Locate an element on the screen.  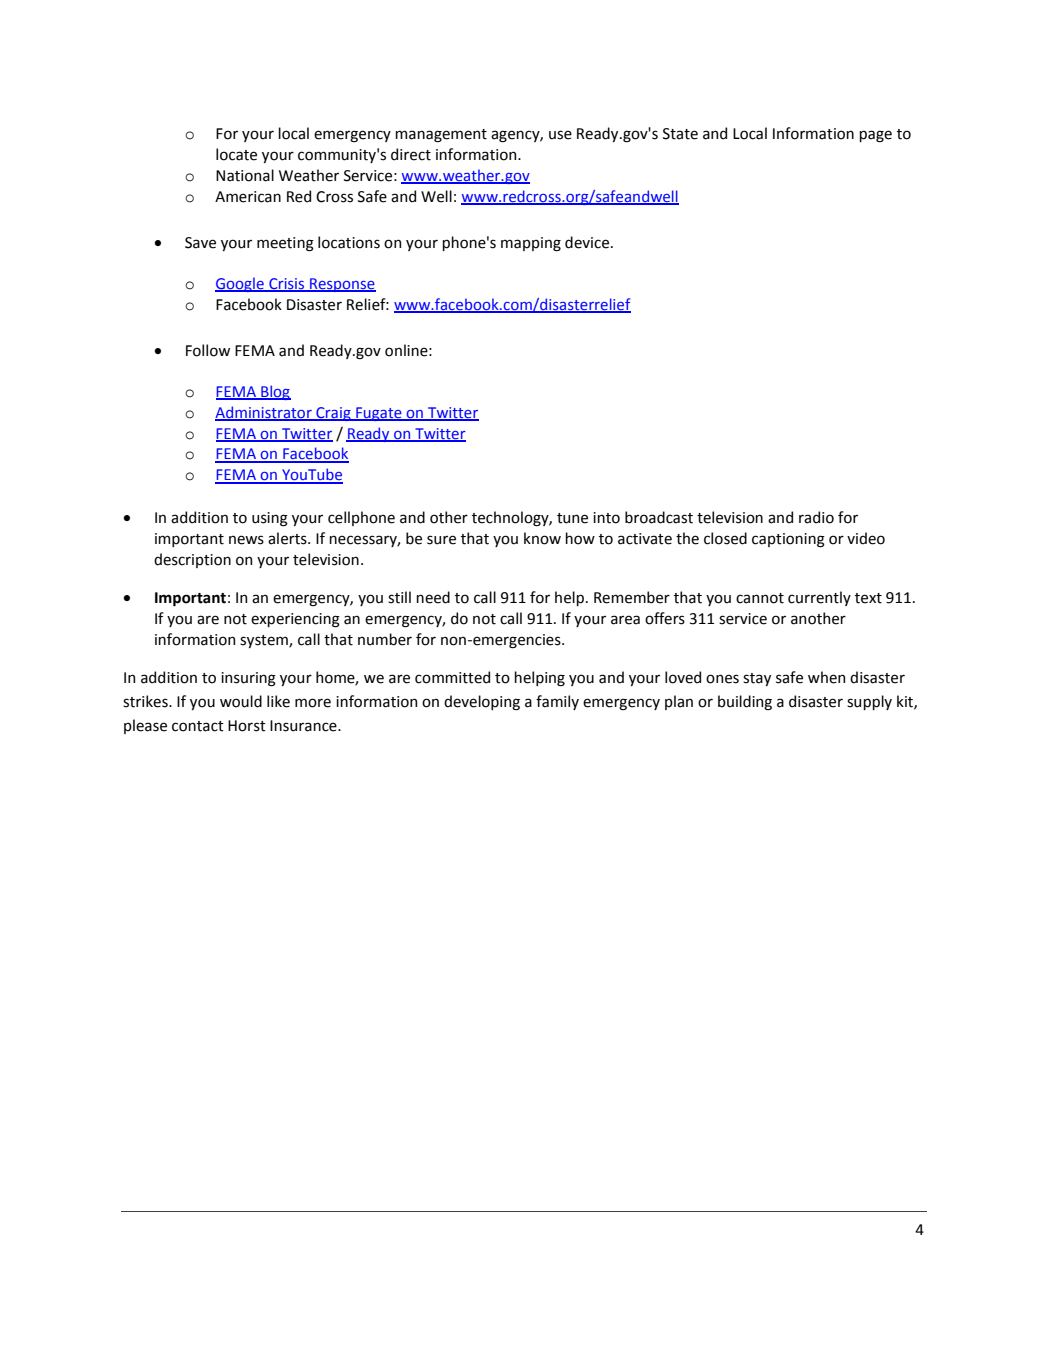
locate is located at coordinates (236, 154).
